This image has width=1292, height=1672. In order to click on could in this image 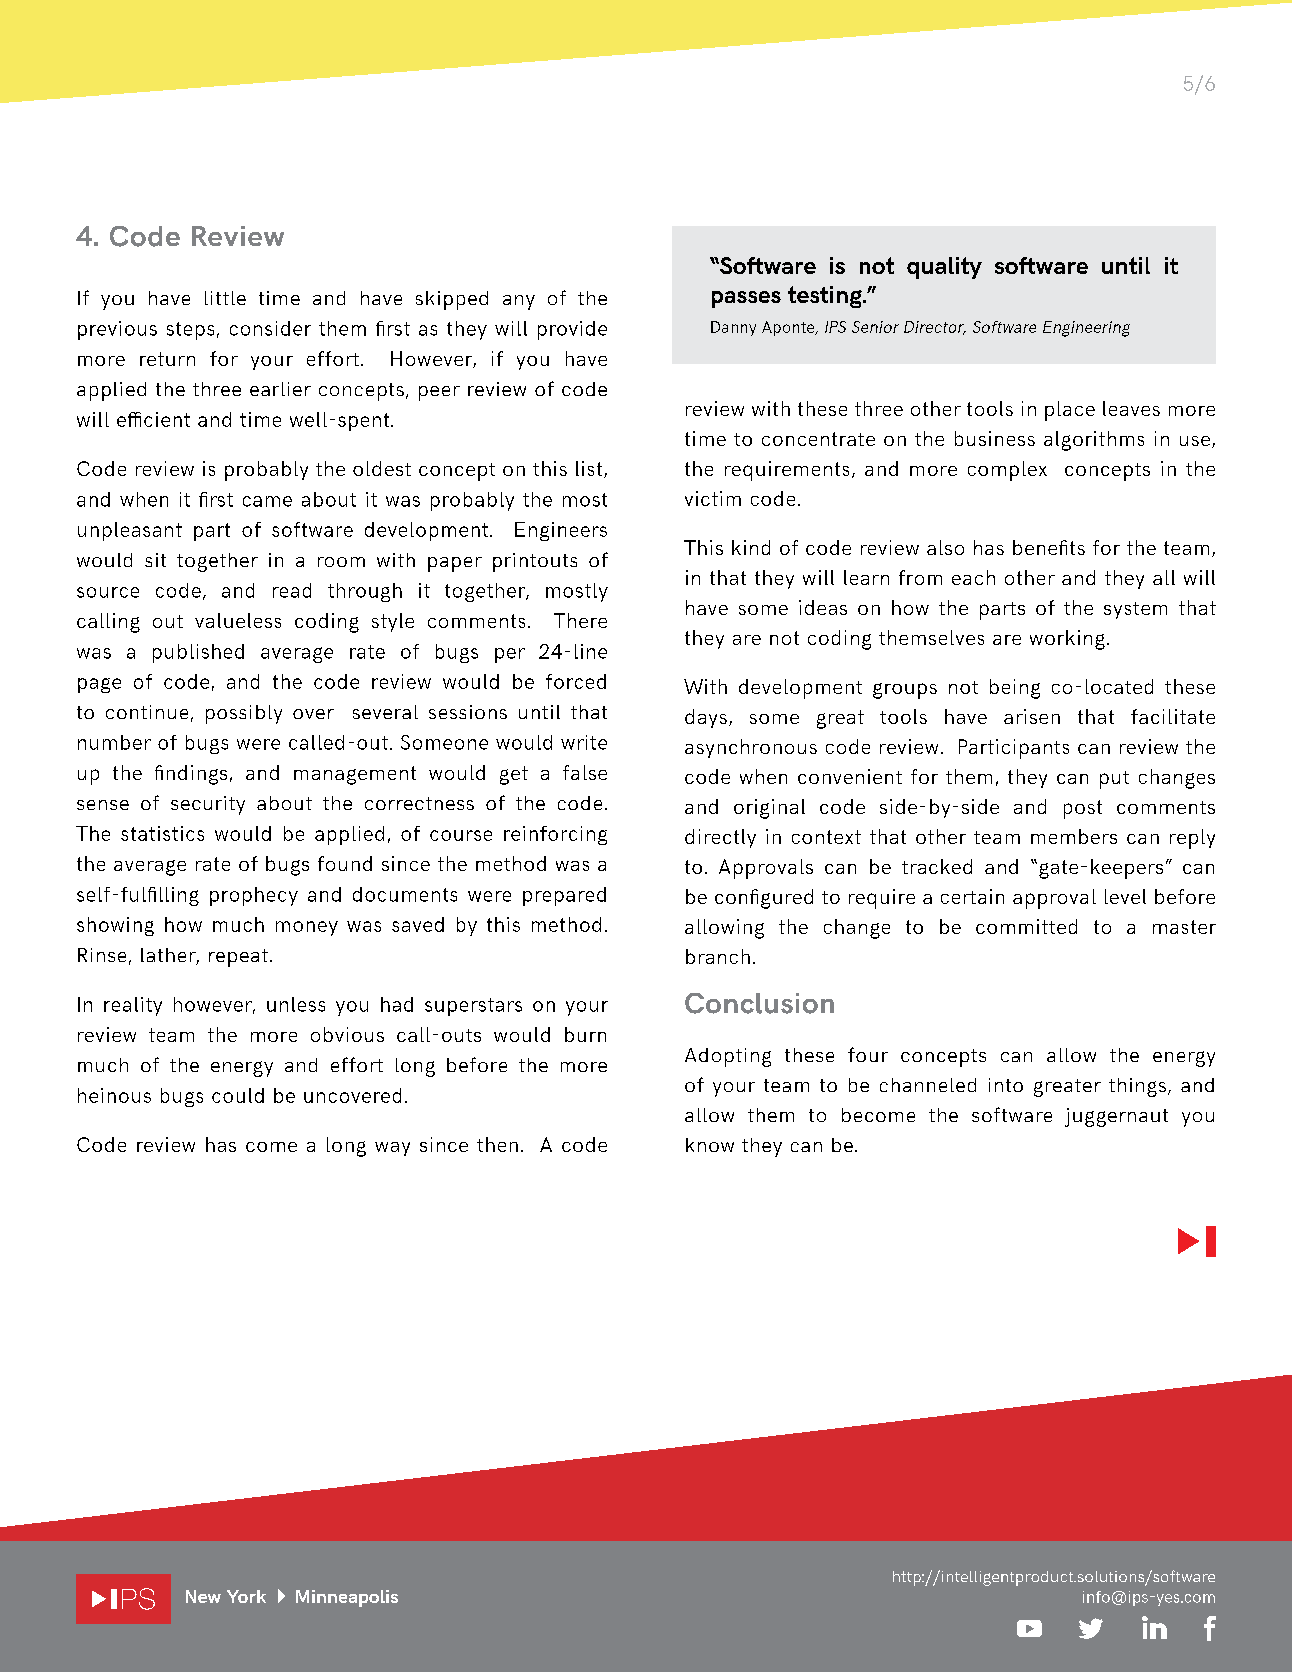, I will do `click(238, 1095)`.
